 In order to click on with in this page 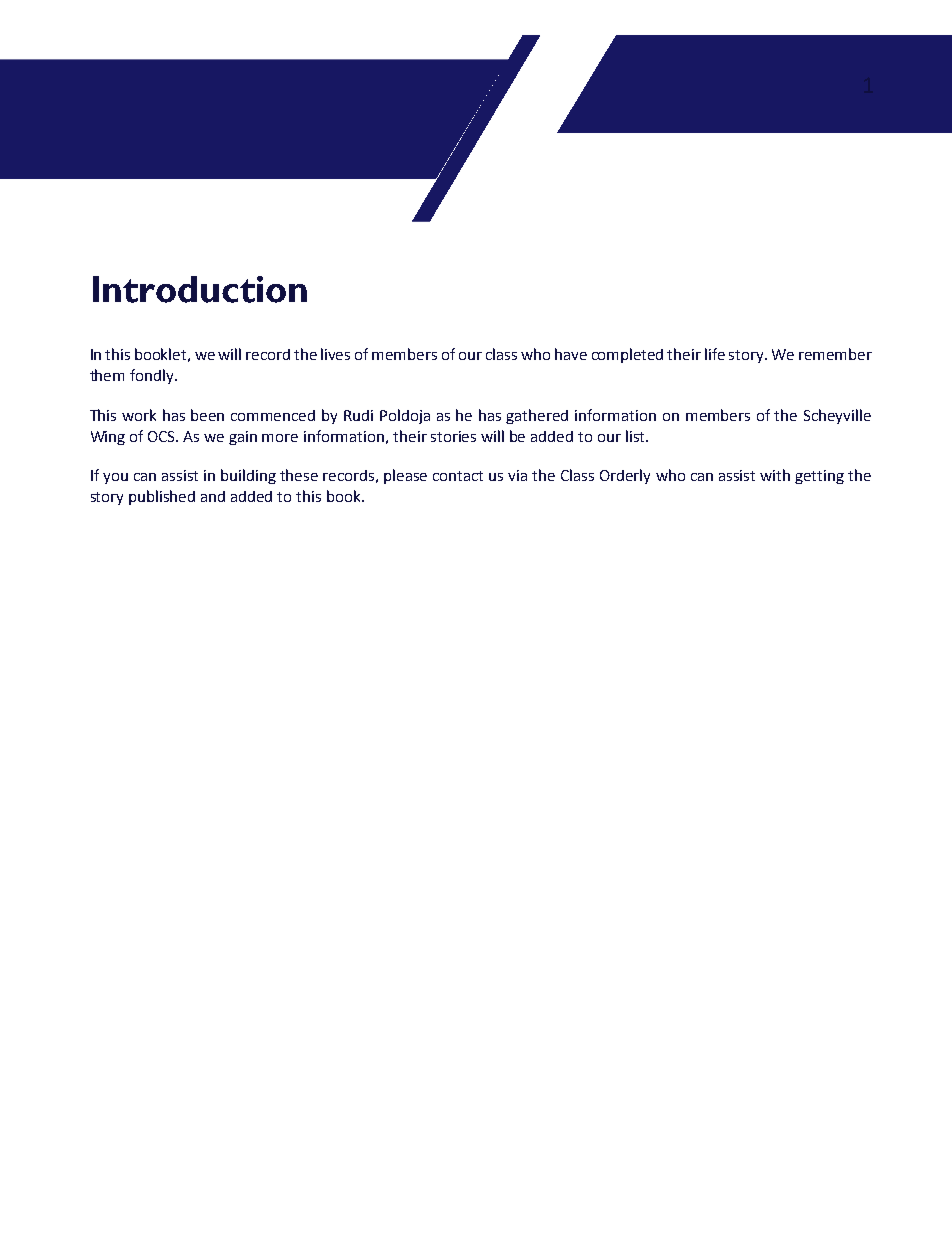, I will do `click(775, 475)`.
